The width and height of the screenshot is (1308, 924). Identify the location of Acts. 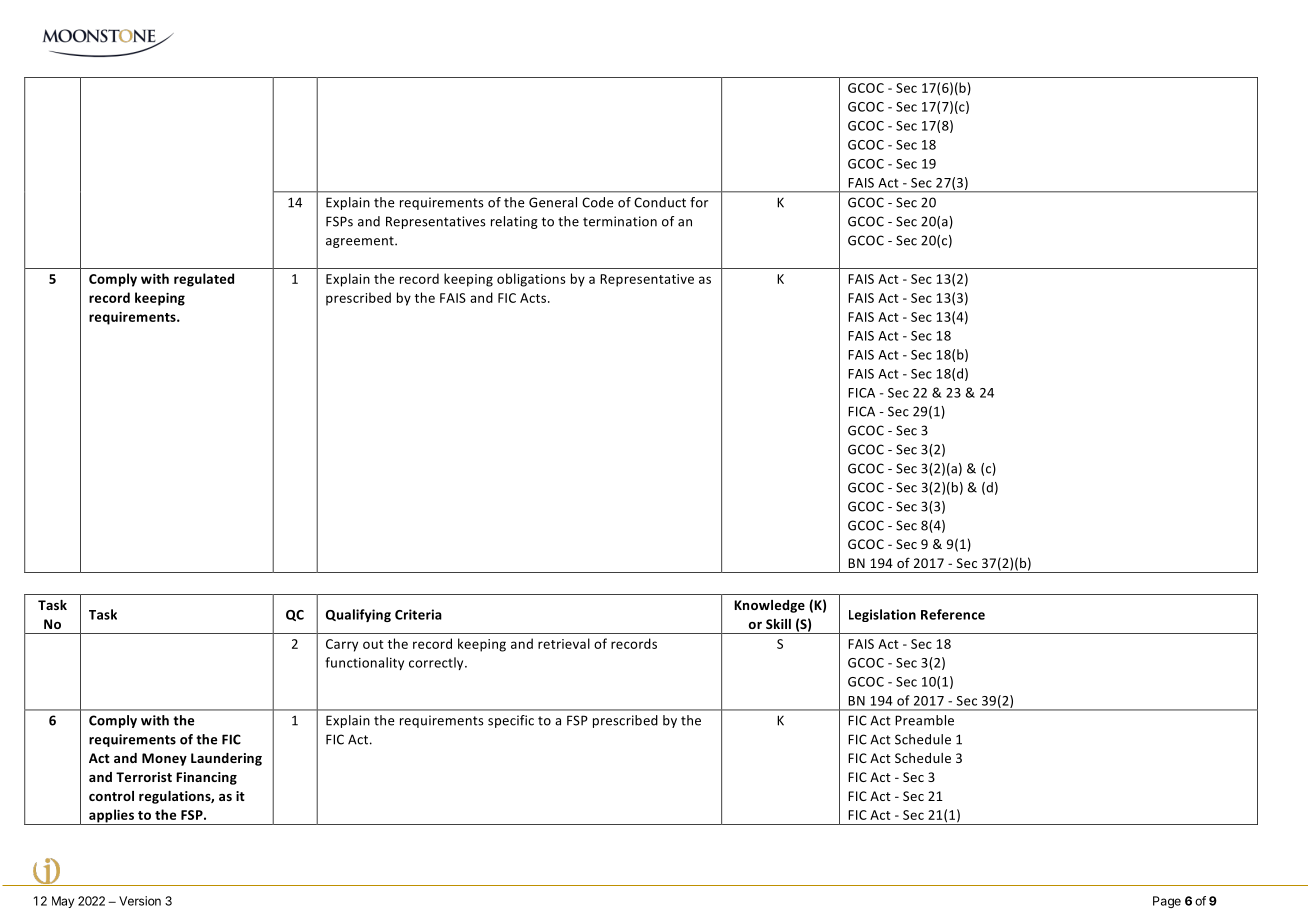
(534, 298).
